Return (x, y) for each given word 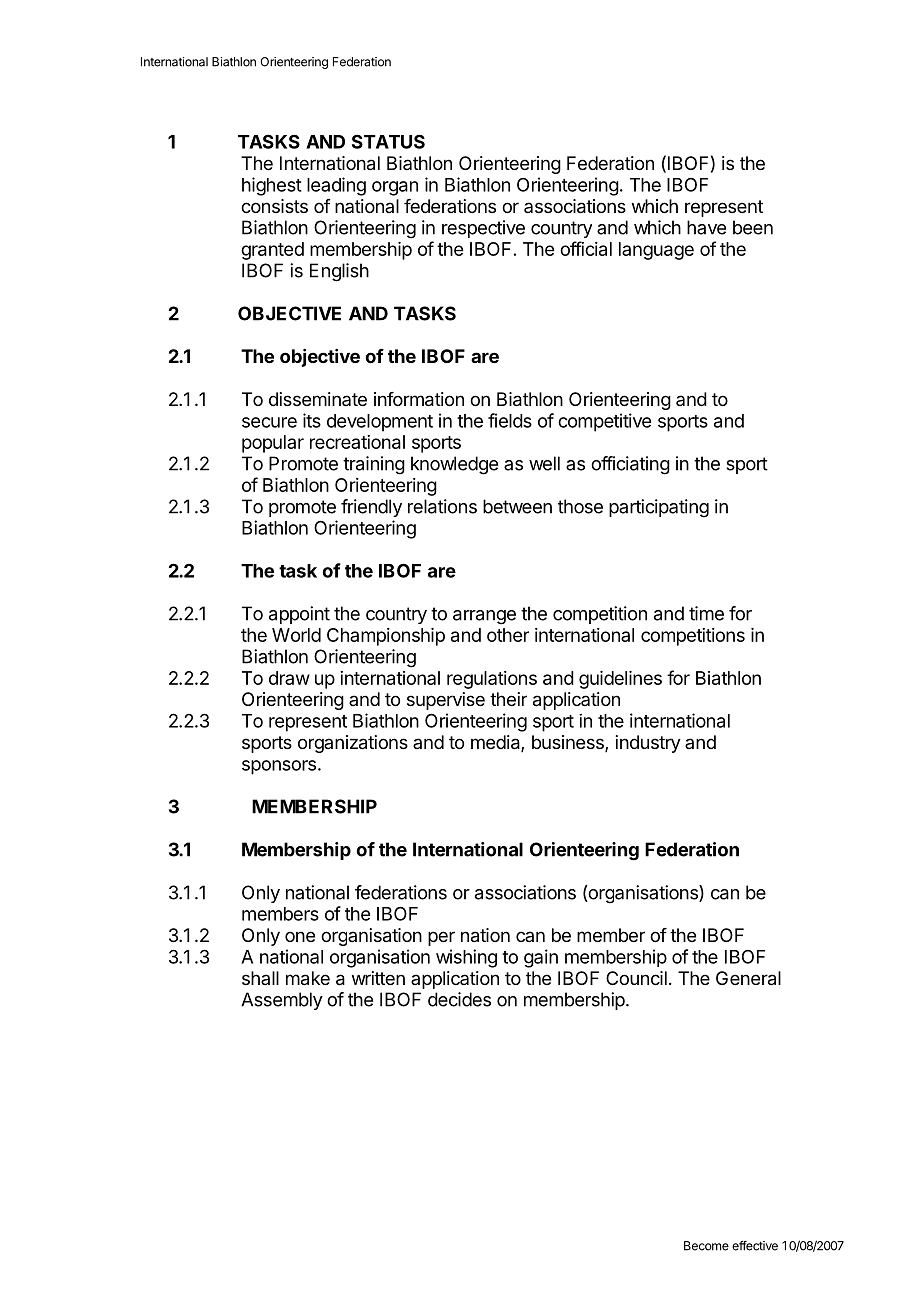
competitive (604, 422)
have (706, 227)
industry (648, 744)
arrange (484, 617)
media (496, 743)
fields (510, 420)
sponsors (279, 767)
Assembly (282, 1001)
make (308, 978)
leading (336, 186)
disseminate (318, 399)
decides (459, 999)
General (748, 978)
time (706, 613)
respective (483, 229)
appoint (299, 615)
